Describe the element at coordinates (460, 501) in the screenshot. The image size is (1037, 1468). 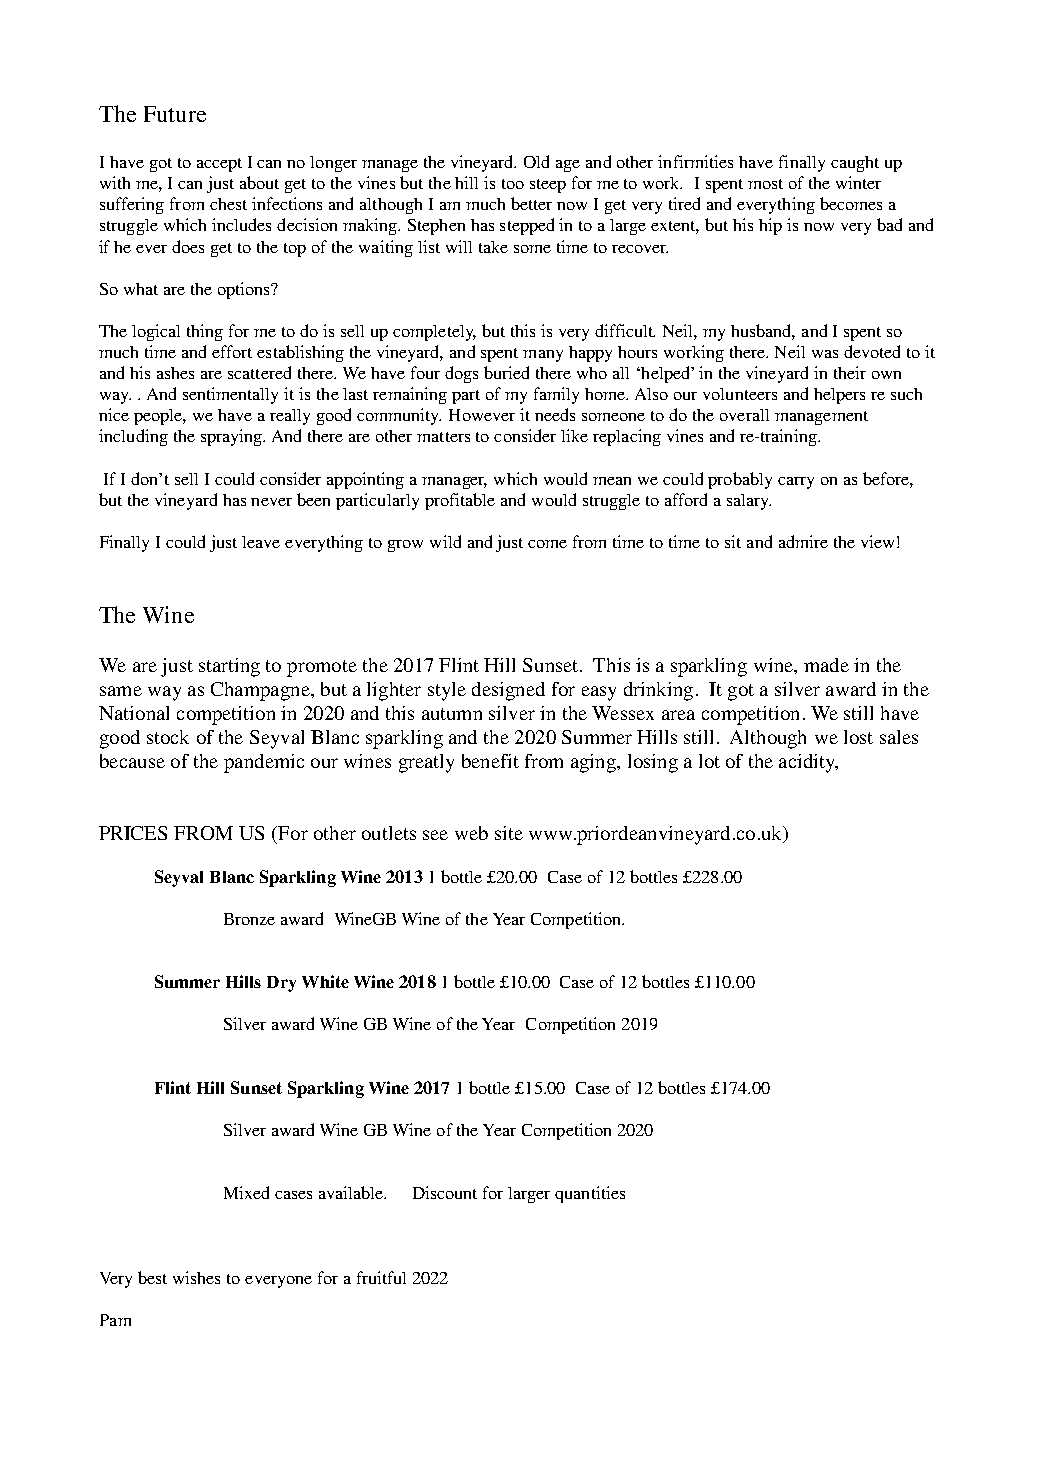
I see `profitable` at that location.
